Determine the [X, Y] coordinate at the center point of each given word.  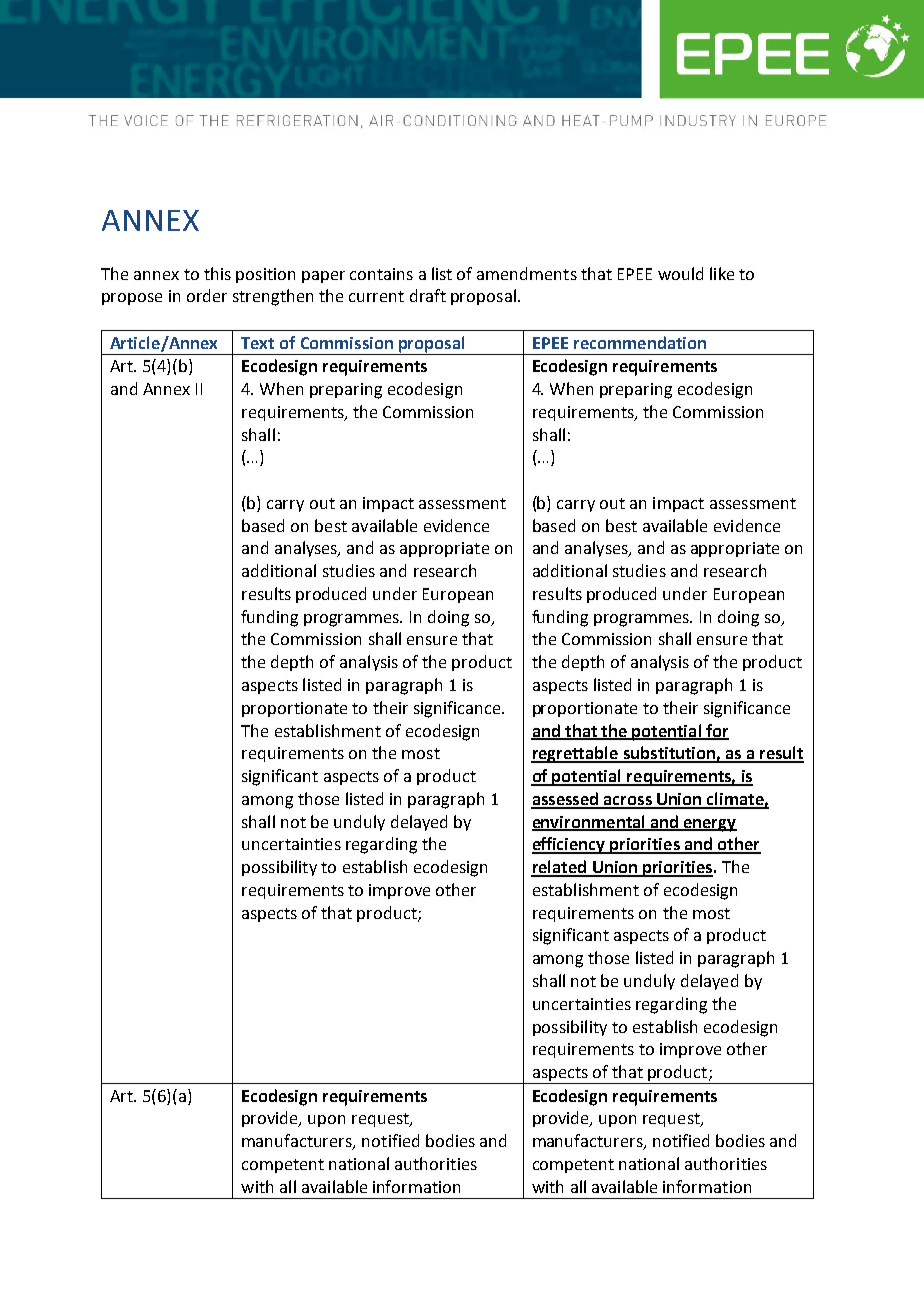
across [628, 802]
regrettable [575, 754]
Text [257, 343]
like [722, 273]
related [560, 868]
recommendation [640, 342]
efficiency [570, 845]
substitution [669, 754]
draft [428, 295]
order [207, 295]
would [680, 273]
